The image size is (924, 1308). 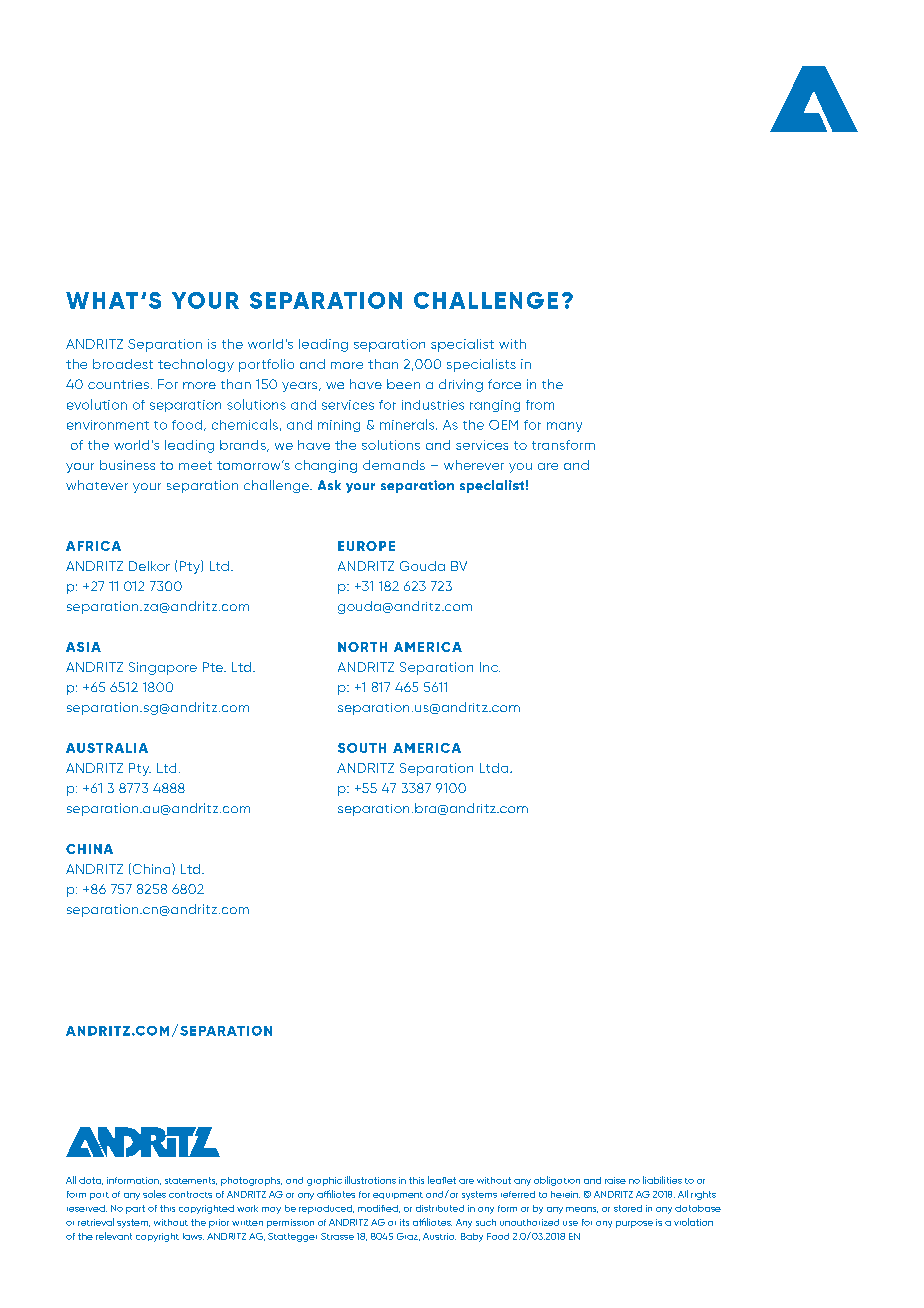 What do you see at coordinates (490, 667) in the screenshot?
I see `Inc` at bounding box center [490, 667].
